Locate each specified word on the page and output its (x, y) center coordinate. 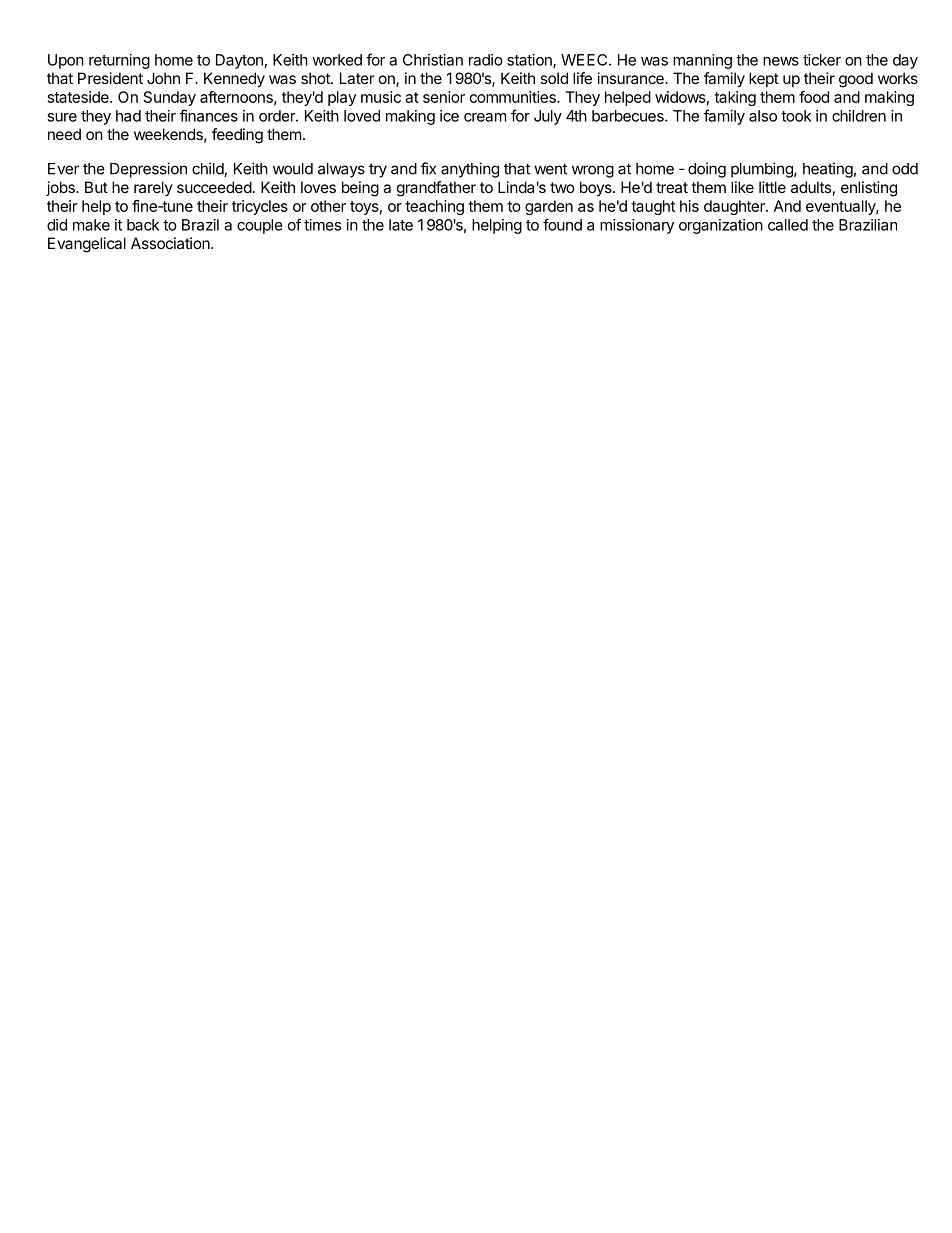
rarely (153, 188)
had (128, 116)
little (772, 187)
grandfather (436, 189)
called (788, 225)
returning (119, 61)
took (796, 116)
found (562, 224)
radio (486, 60)
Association (171, 243)
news (781, 61)
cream (485, 117)
